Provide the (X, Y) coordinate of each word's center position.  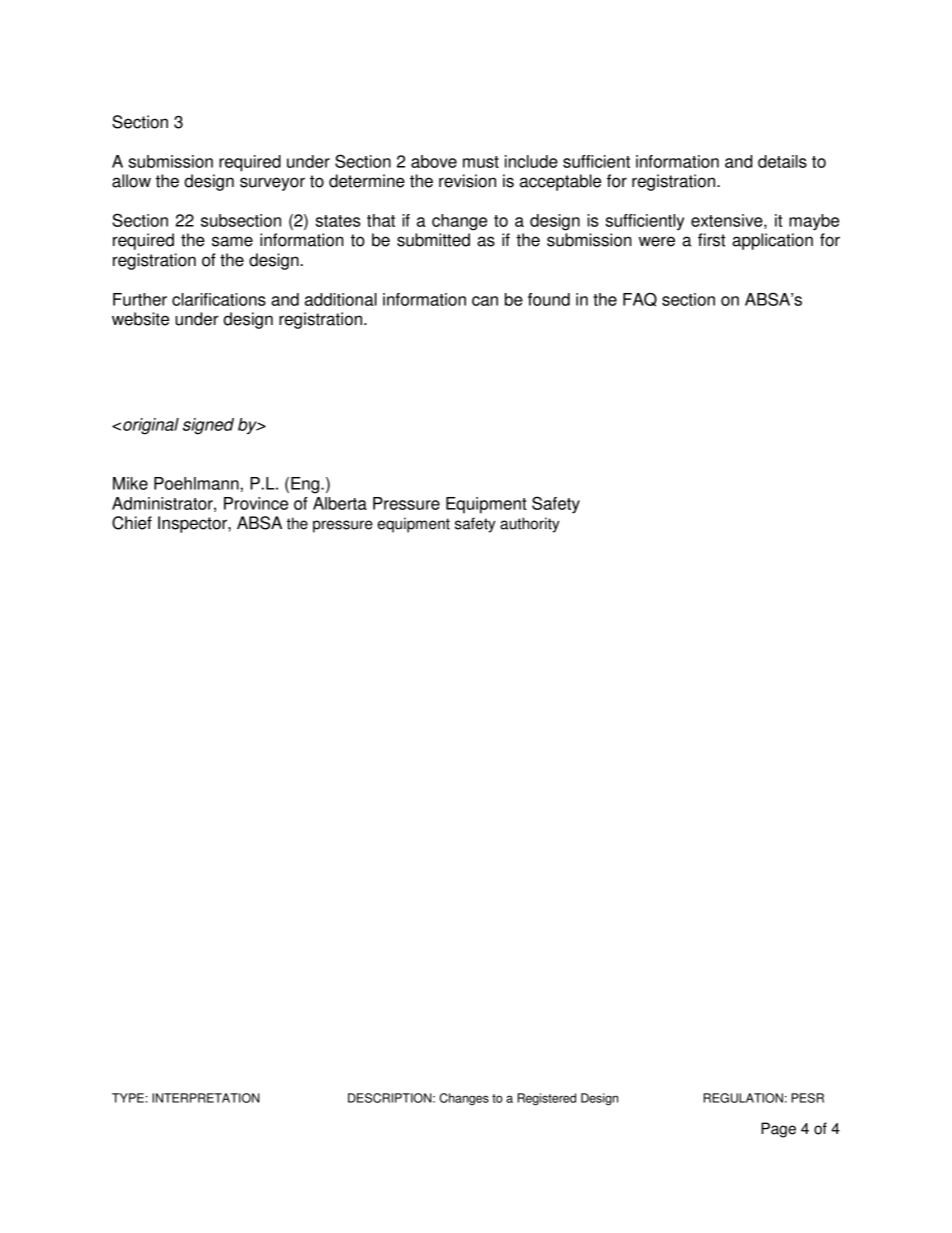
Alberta (340, 503)
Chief (132, 523)
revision (467, 181)
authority (530, 525)
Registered (547, 1099)
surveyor (272, 184)
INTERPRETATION (206, 1098)
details (782, 161)
